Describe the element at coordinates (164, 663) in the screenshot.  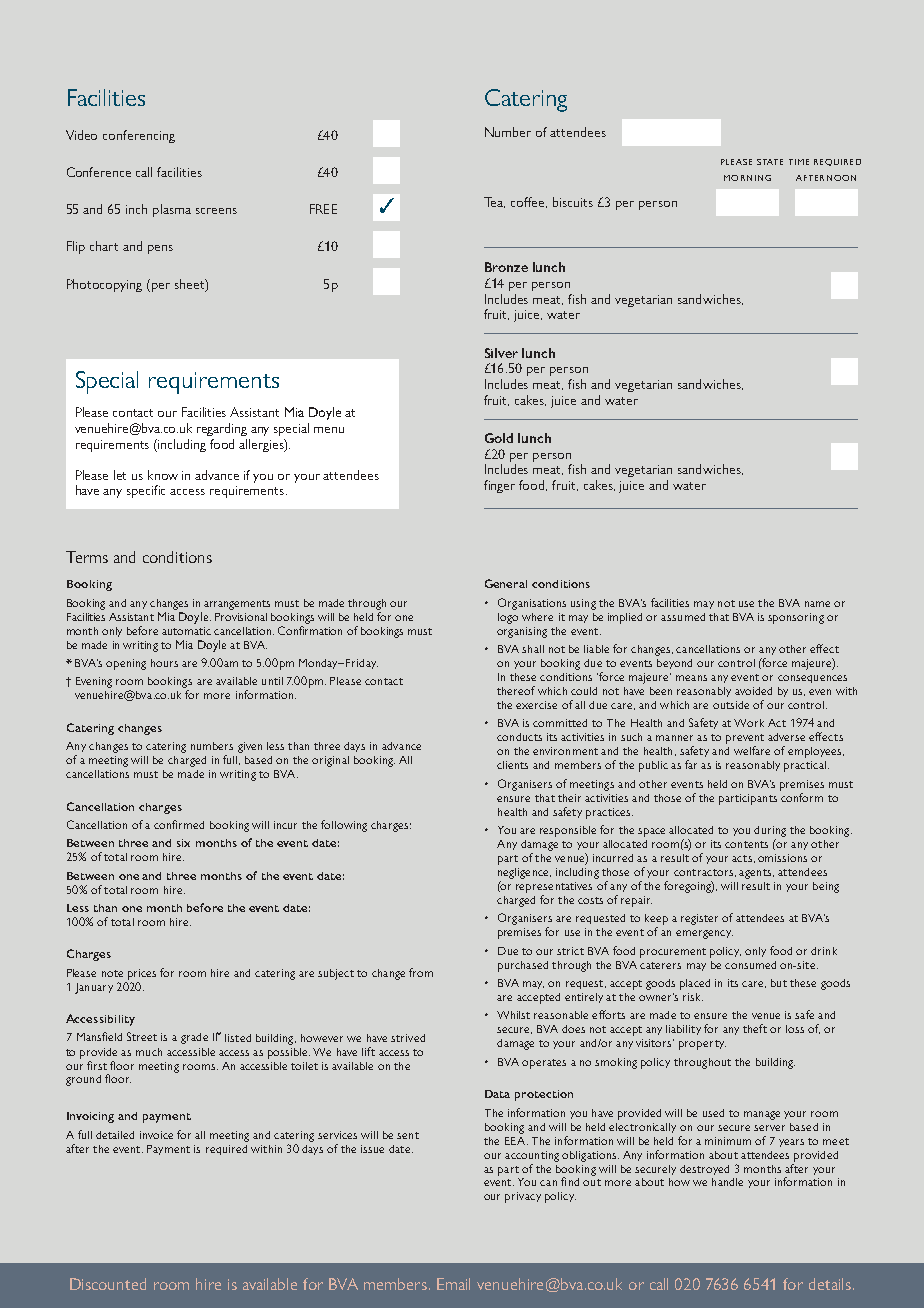
I see `hours` at that location.
